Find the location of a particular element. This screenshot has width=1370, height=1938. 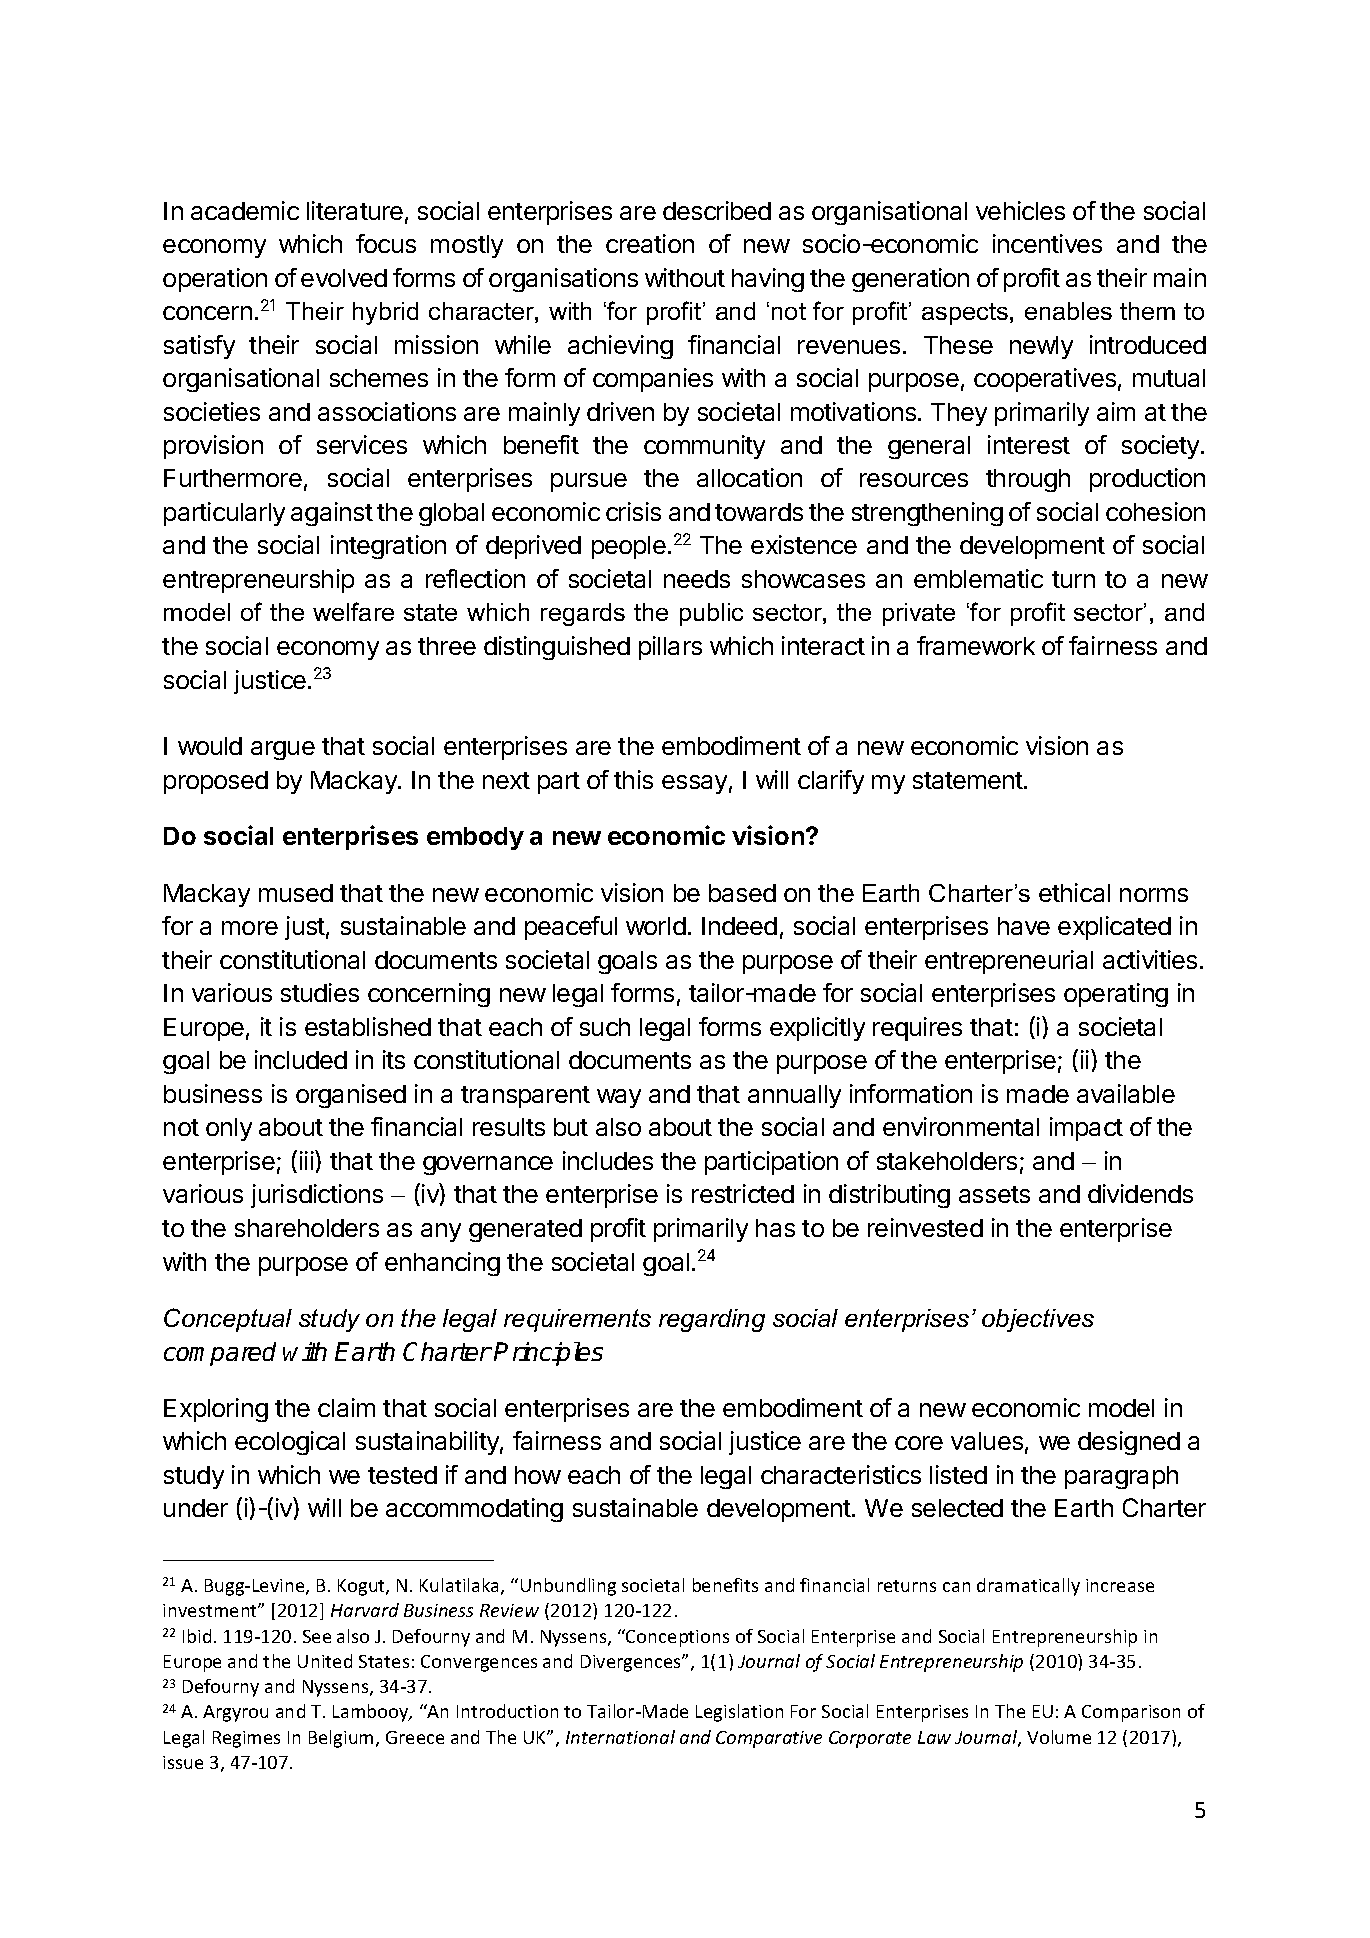

world is located at coordinates (656, 926).
